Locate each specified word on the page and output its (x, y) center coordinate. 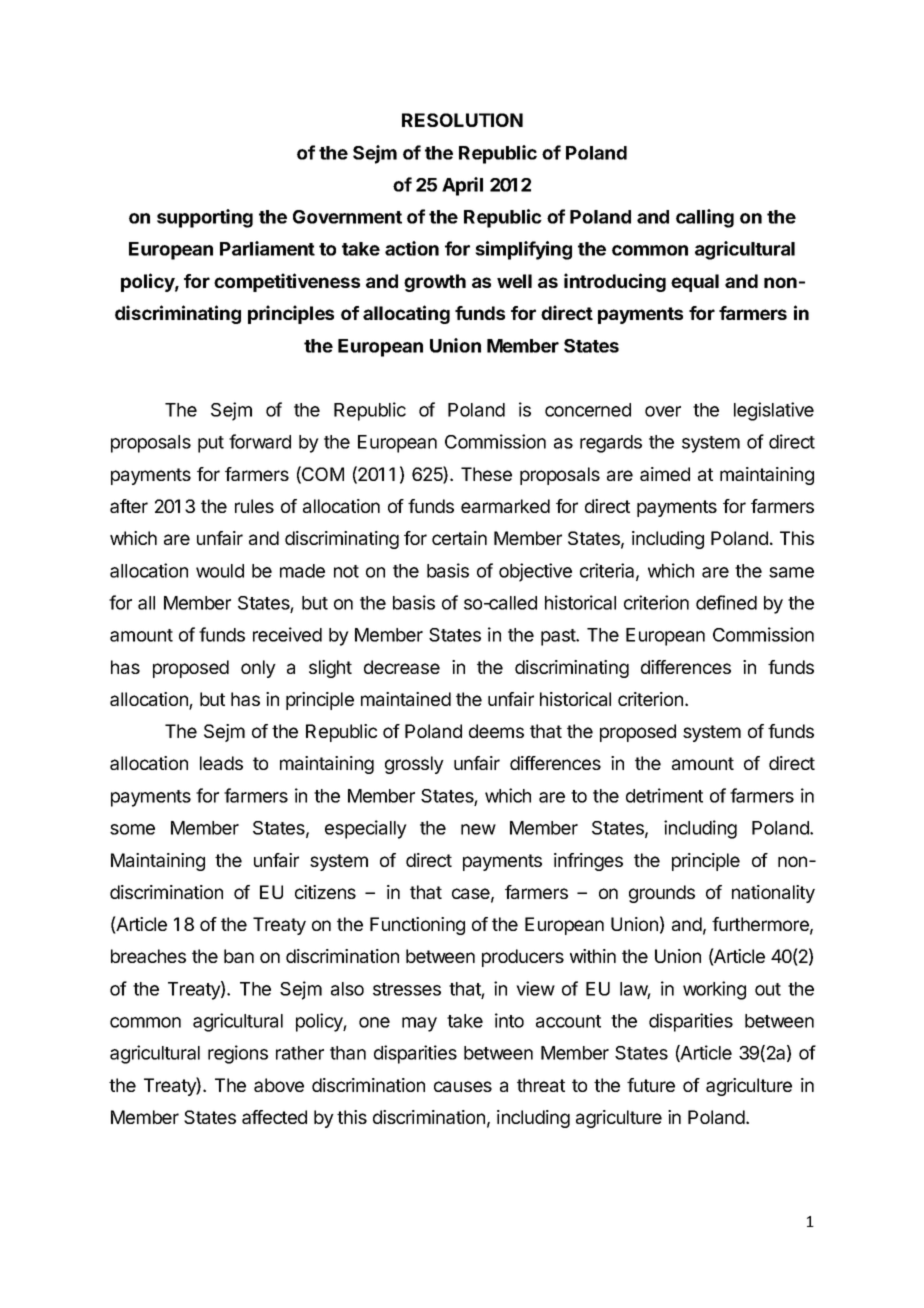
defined (726, 602)
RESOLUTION (462, 120)
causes (463, 1086)
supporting (205, 218)
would (220, 571)
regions (238, 1054)
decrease (402, 667)
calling (705, 218)
